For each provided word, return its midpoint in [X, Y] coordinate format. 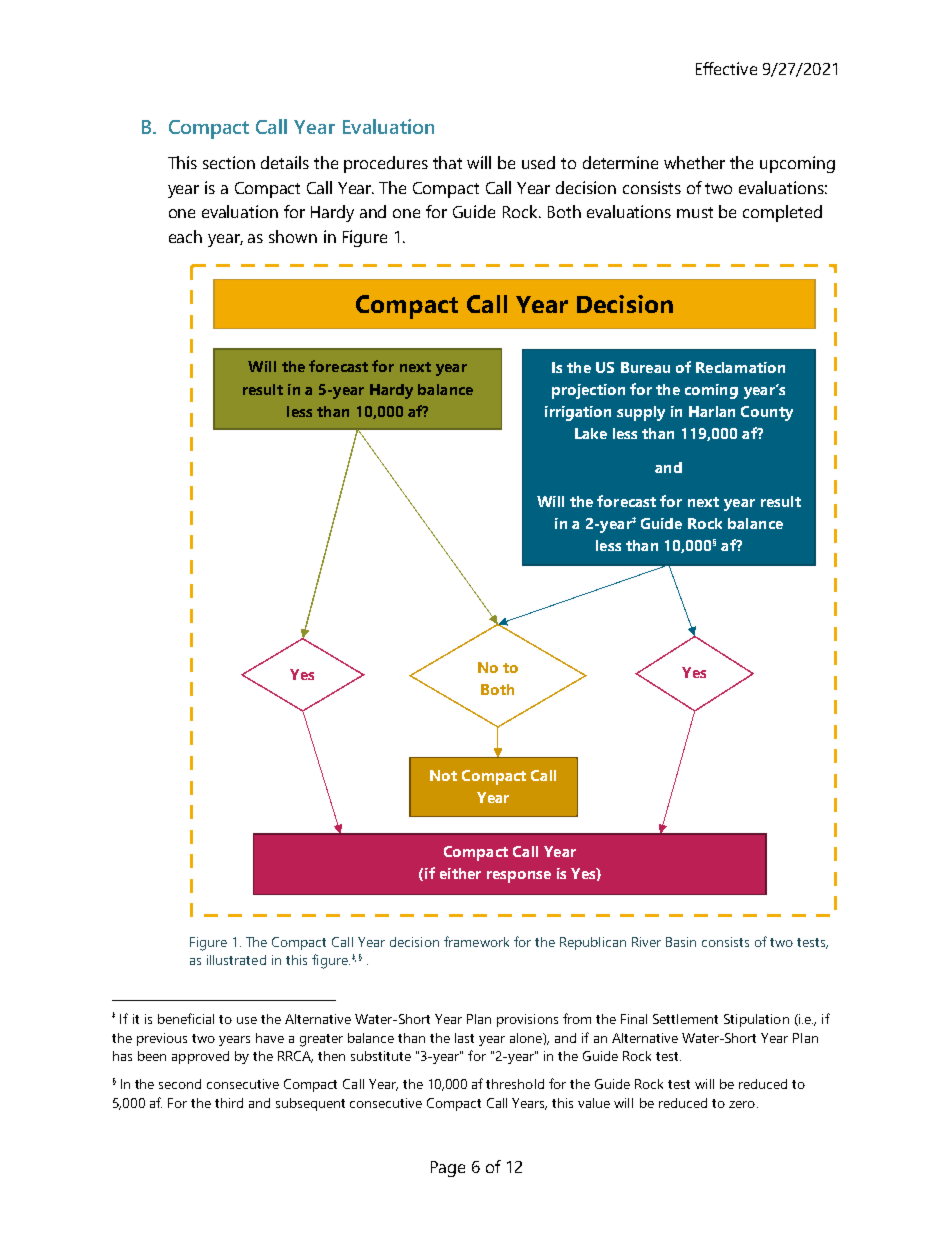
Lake [591, 433]
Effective [726, 68]
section [229, 162]
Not [443, 775]
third [229, 1103]
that [447, 162]
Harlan [712, 411]
